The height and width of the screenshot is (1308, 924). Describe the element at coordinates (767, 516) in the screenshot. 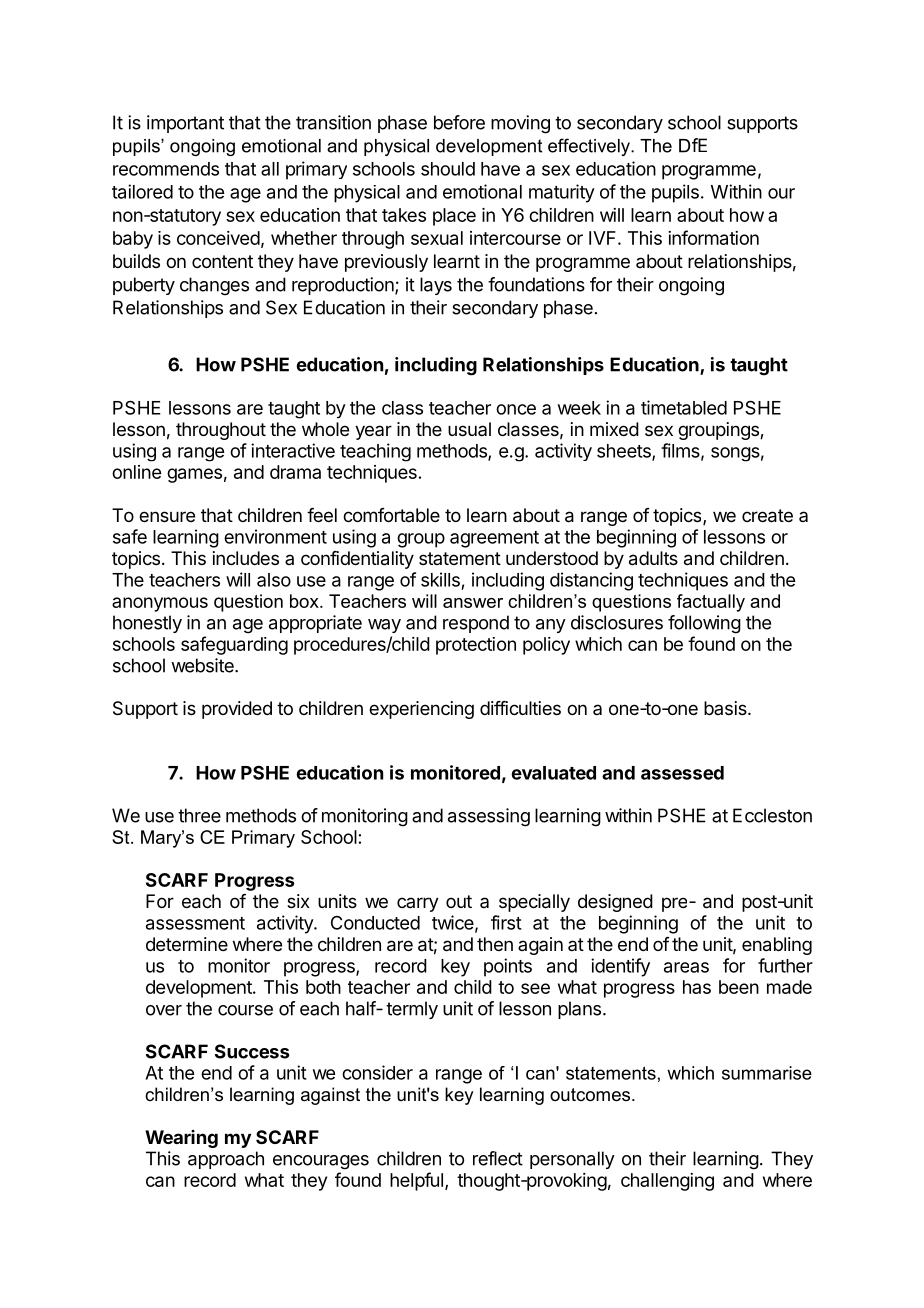

I see `create` at that location.
